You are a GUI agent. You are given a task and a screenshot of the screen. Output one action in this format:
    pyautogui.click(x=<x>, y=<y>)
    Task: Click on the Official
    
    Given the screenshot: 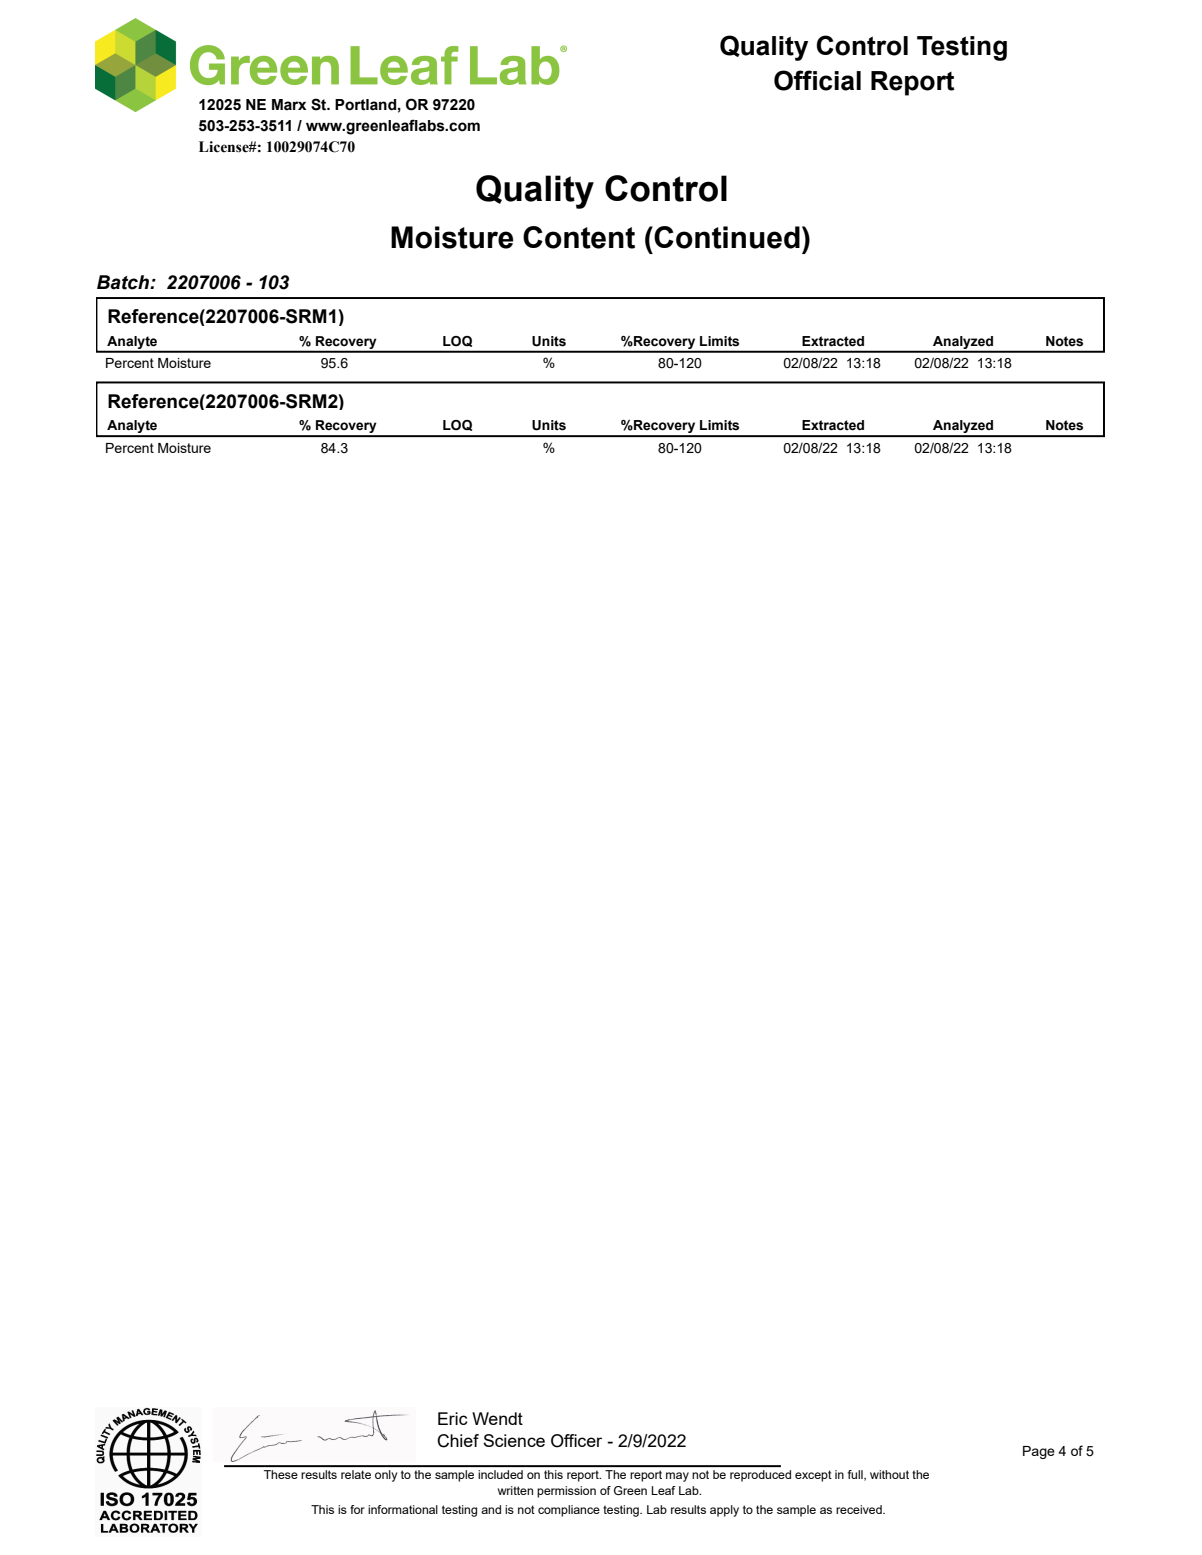 What is the action you would take?
    pyautogui.click(x=817, y=80)
